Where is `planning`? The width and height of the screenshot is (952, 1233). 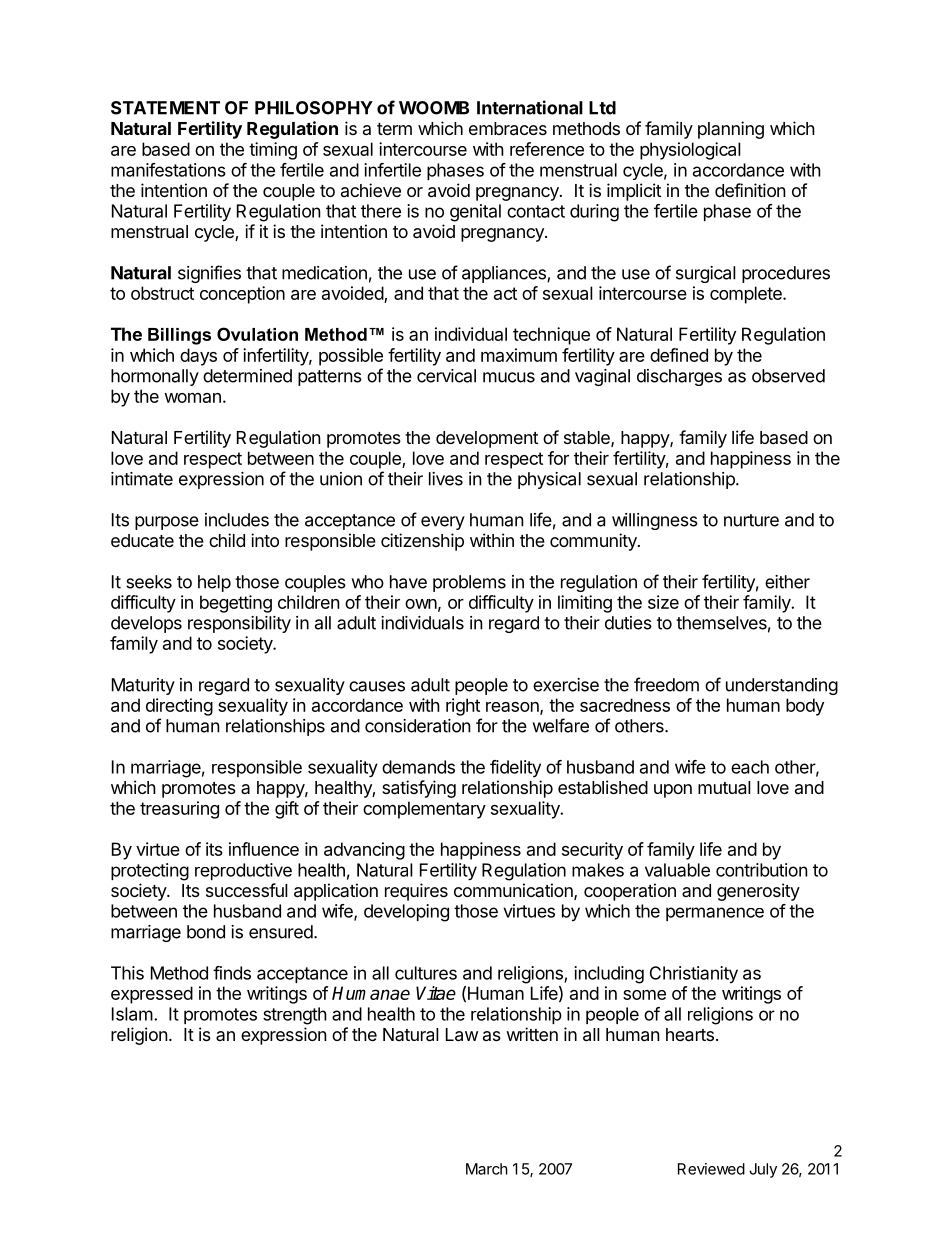 planning is located at coordinates (731, 130).
